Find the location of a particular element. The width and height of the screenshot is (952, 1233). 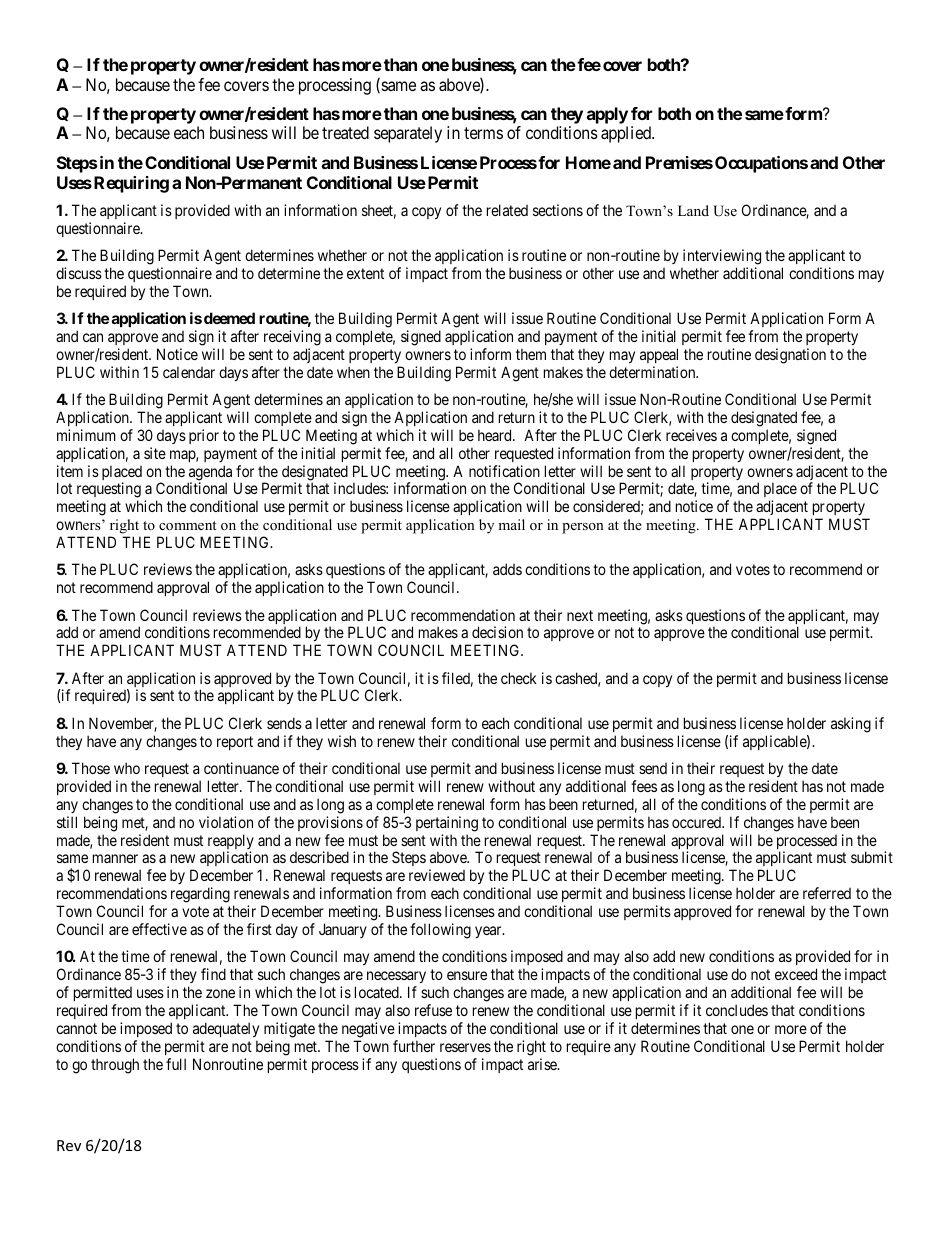

determination is located at coordinates (653, 372).
